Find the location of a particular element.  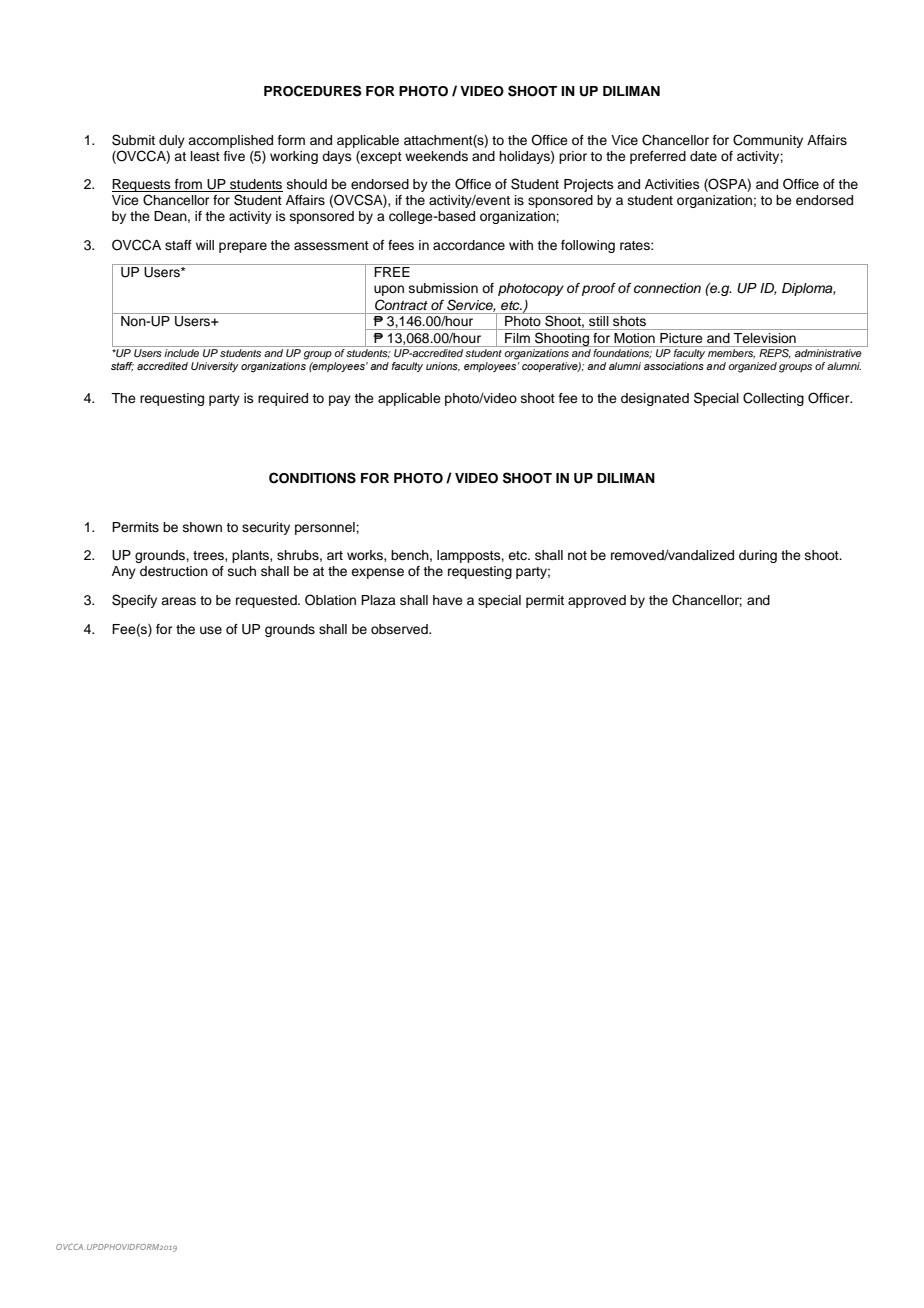

include is located at coordinates (181, 353).
